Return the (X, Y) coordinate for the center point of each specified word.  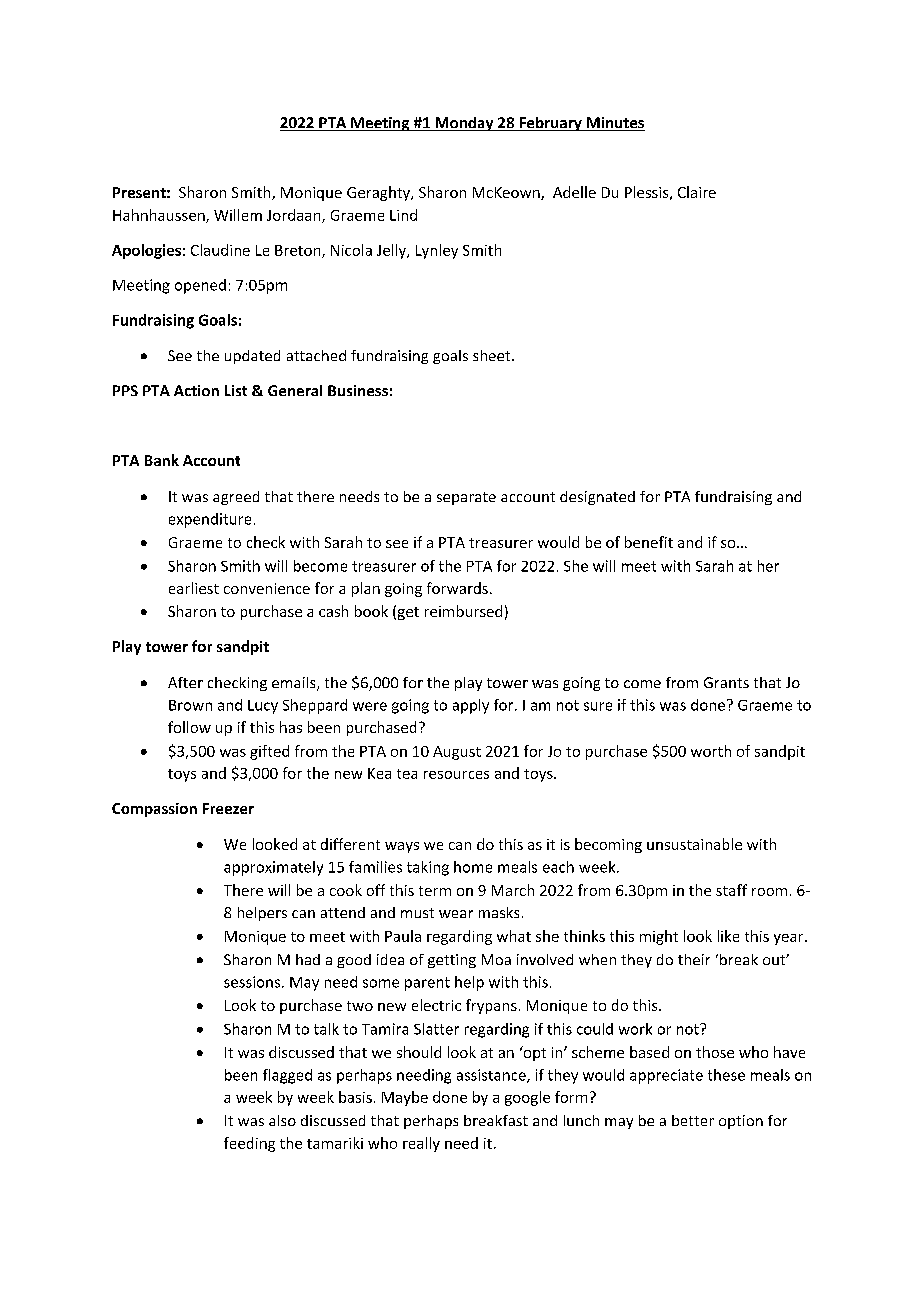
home (473, 867)
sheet (493, 355)
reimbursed (463, 611)
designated (597, 498)
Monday (464, 124)
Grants (726, 682)
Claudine (220, 250)
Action (196, 390)
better (693, 1120)
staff (731, 890)
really (421, 1144)
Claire (697, 192)
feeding (249, 1144)
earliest (194, 588)
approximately (273, 868)
